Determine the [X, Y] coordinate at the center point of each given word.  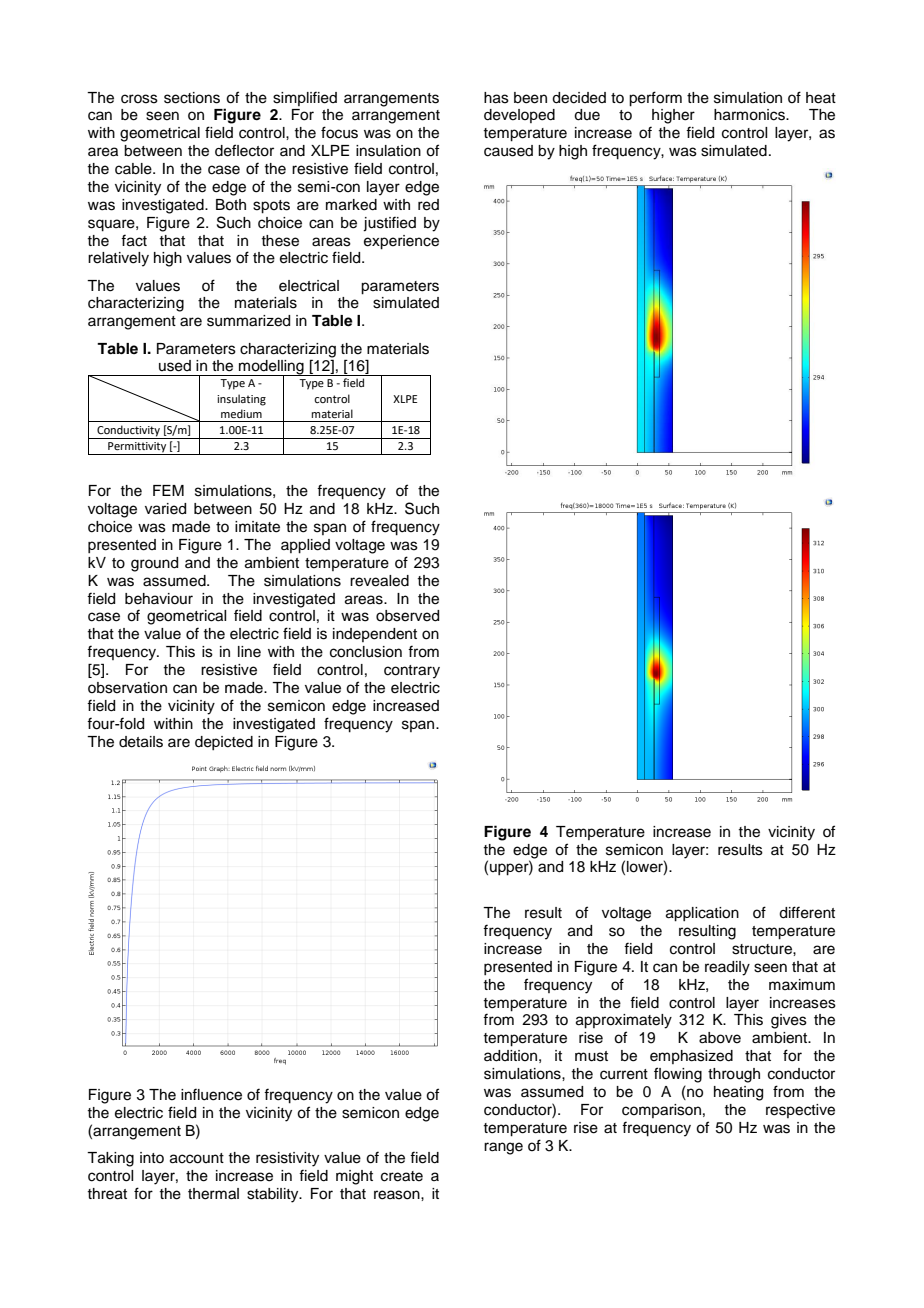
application [702, 914]
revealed [379, 581]
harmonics [750, 115]
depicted [224, 743]
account [197, 1158]
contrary [412, 672]
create [402, 1176]
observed [407, 616]
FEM [168, 490]
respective [800, 1111]
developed [519, 116]
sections [192, 98]
